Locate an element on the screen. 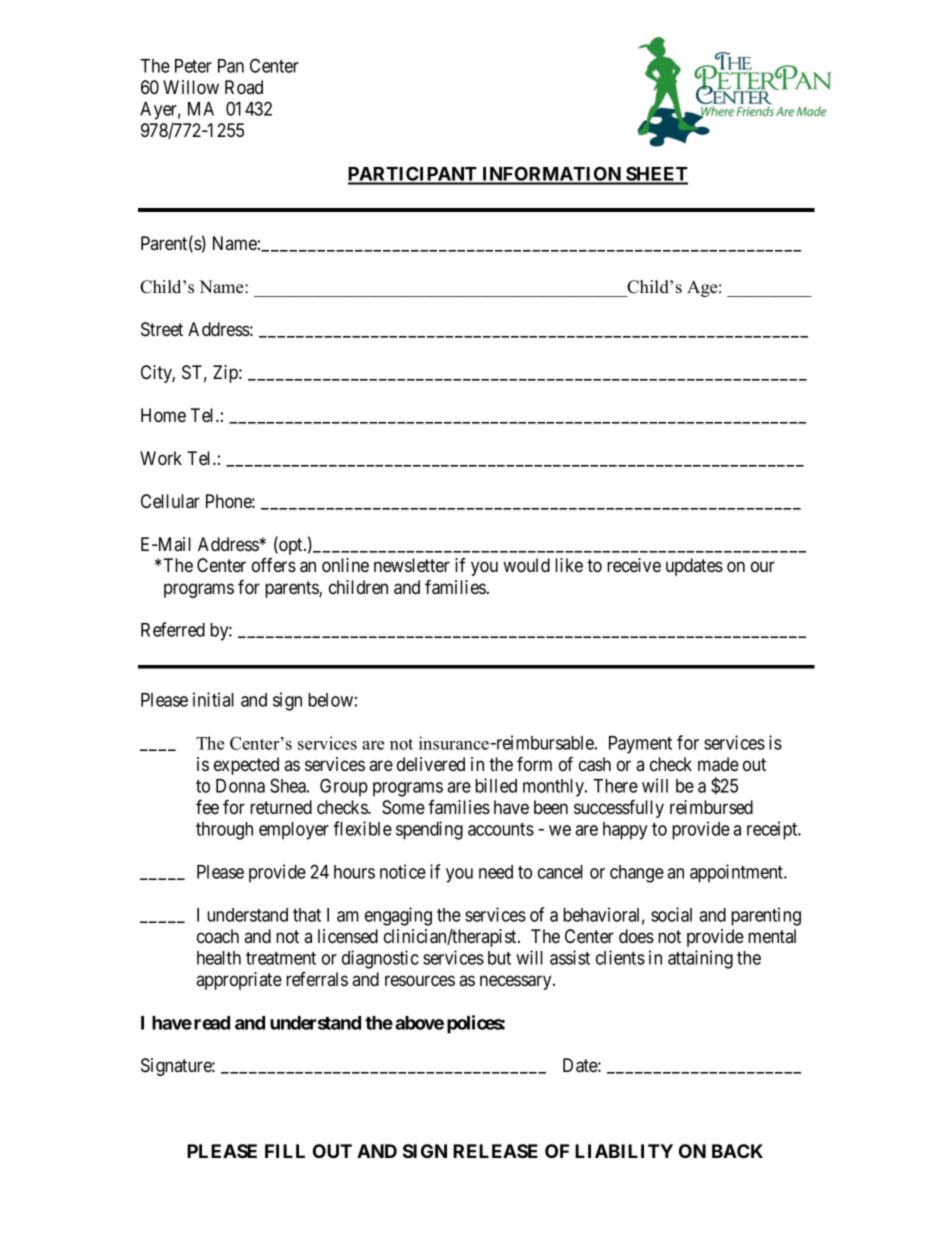 This screenshot has height=1233, width=952. FILL is located at coordinates (285, 1151).
